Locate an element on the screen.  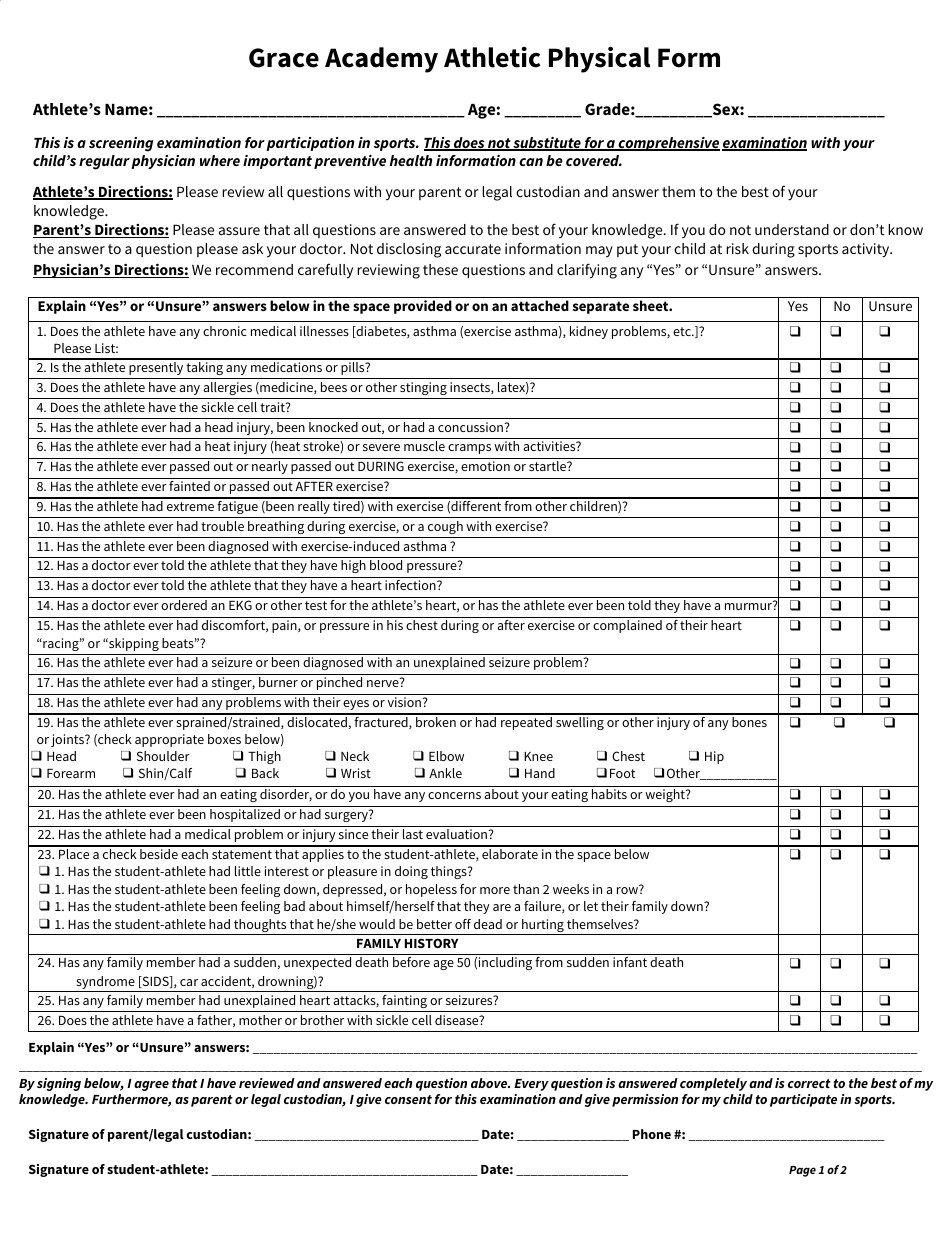
risk is located at coordinates (737, 248).
